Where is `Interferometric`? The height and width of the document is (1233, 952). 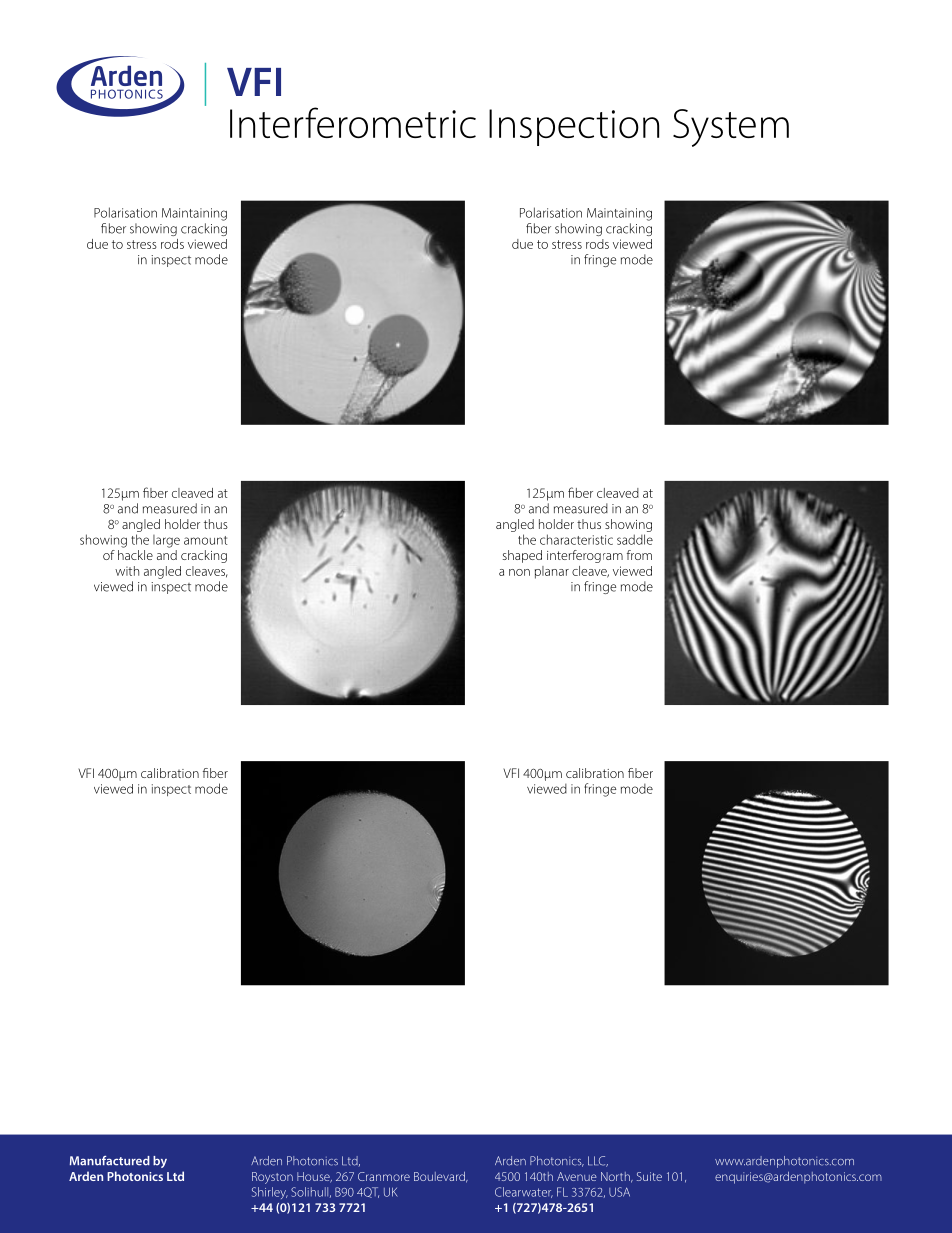 Interferometric is located at coordinates (353, 122).
